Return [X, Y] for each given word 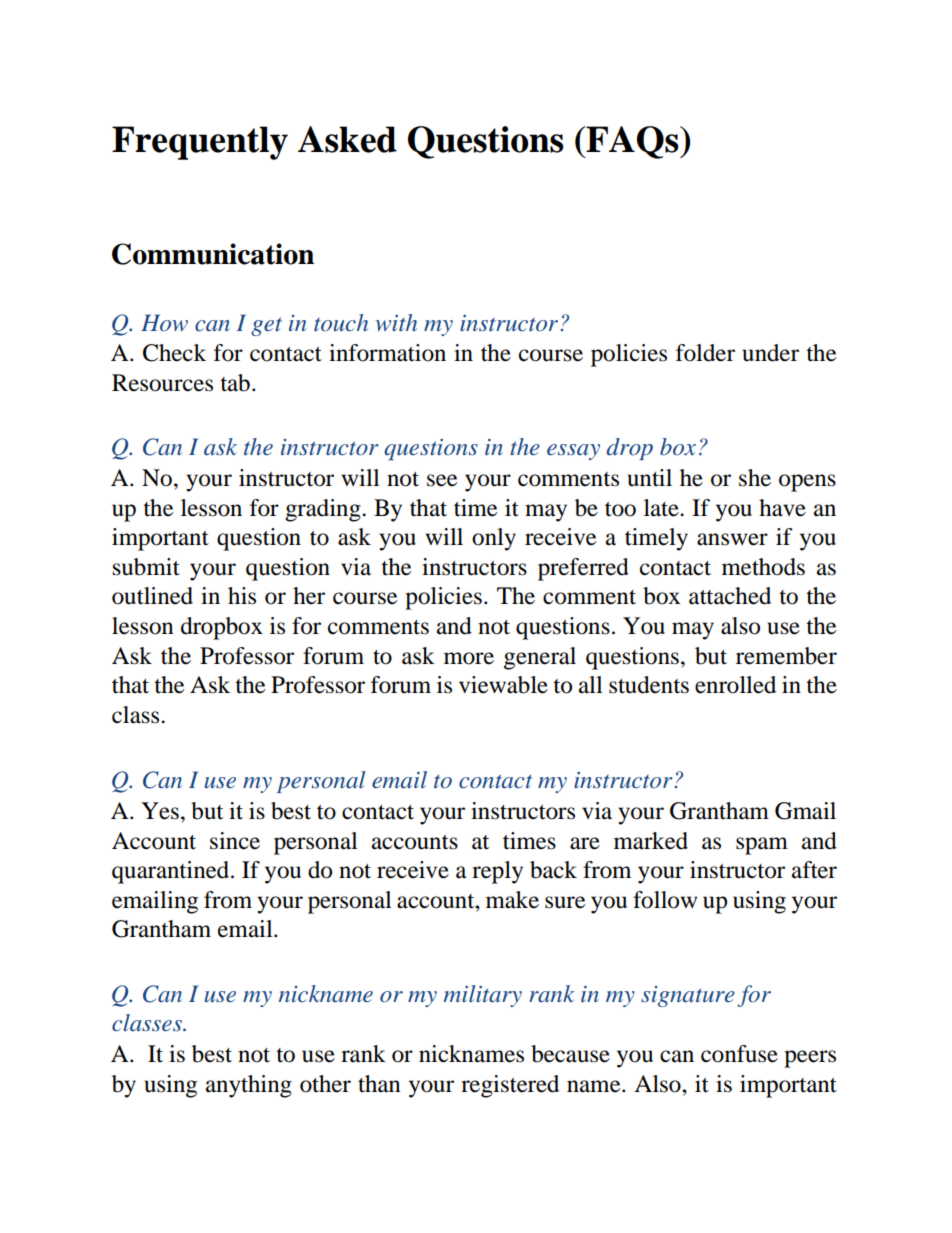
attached [730, 596]
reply [497, 872]
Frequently [200, 143]
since [235, 841]
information [387, 353]
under [770, 353]
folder [705, 353]
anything [249, 1086]
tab [235, 383]
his [242, 596]
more [469, 658]
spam [762, 846]
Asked [347, 139]
